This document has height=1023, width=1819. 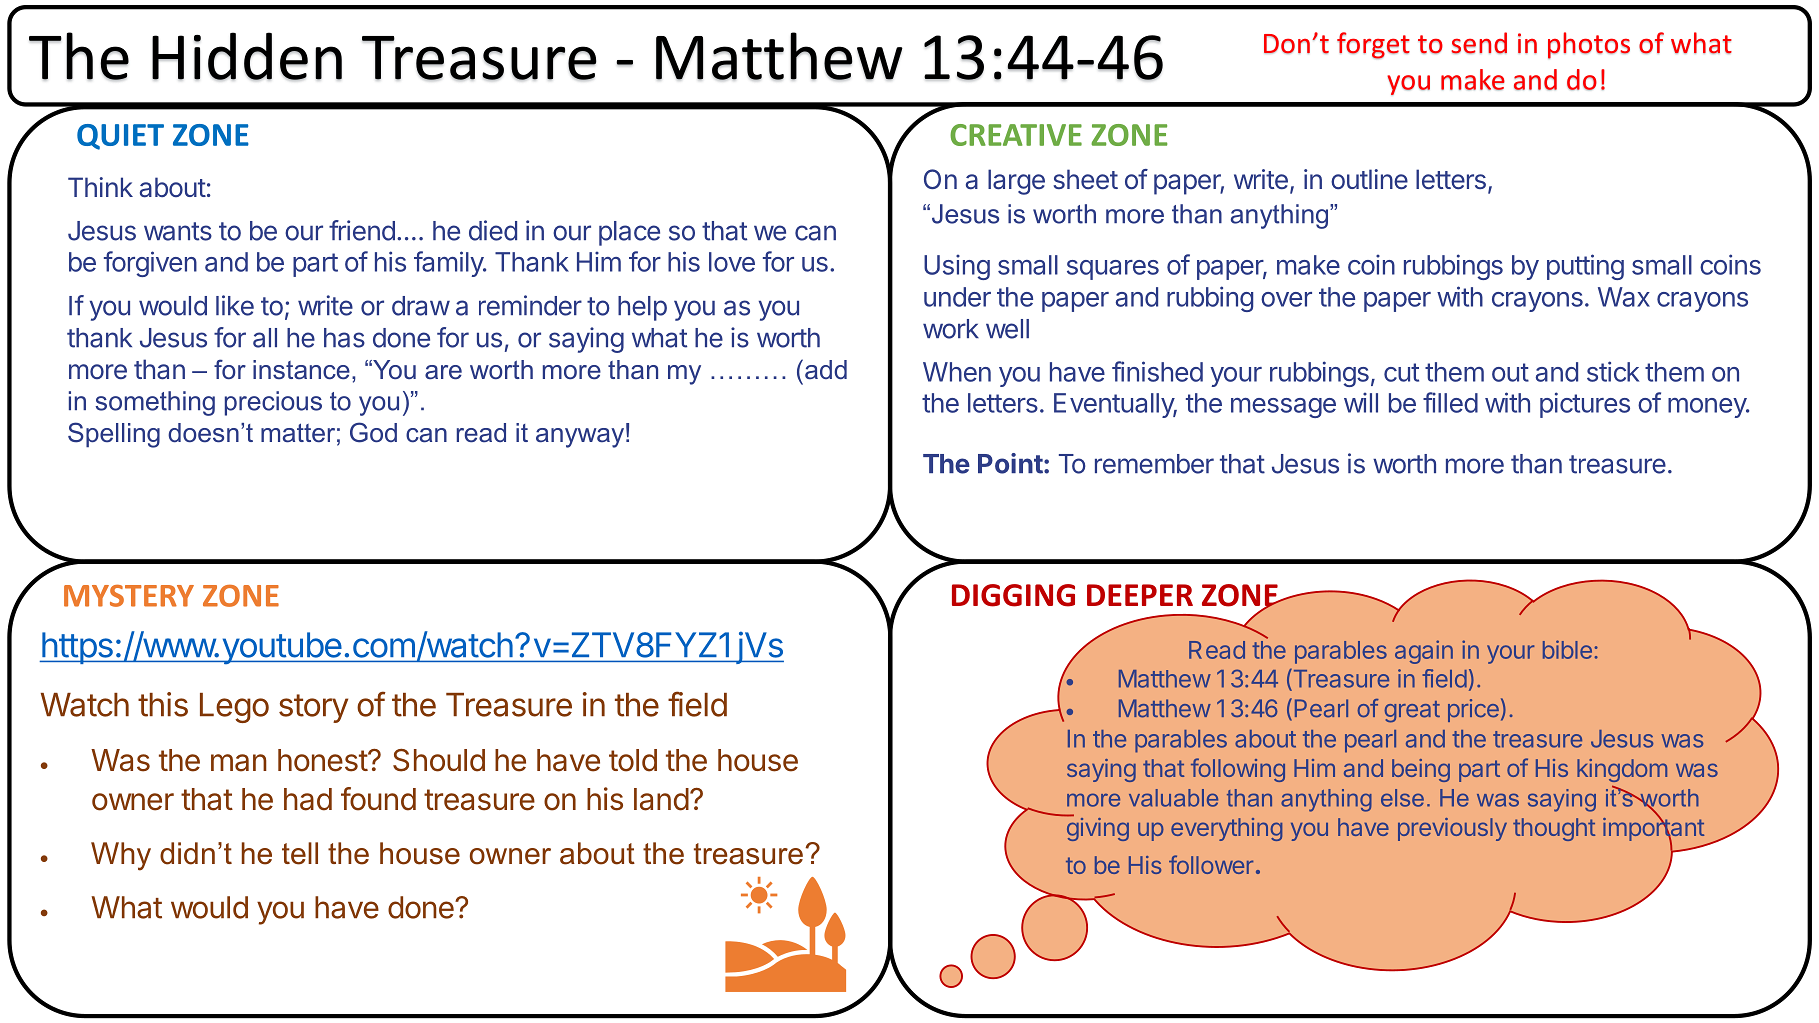 What do you see at coordinates (1098, 828) in the document?
I see `giving` at bounding box center [1098, 828].
